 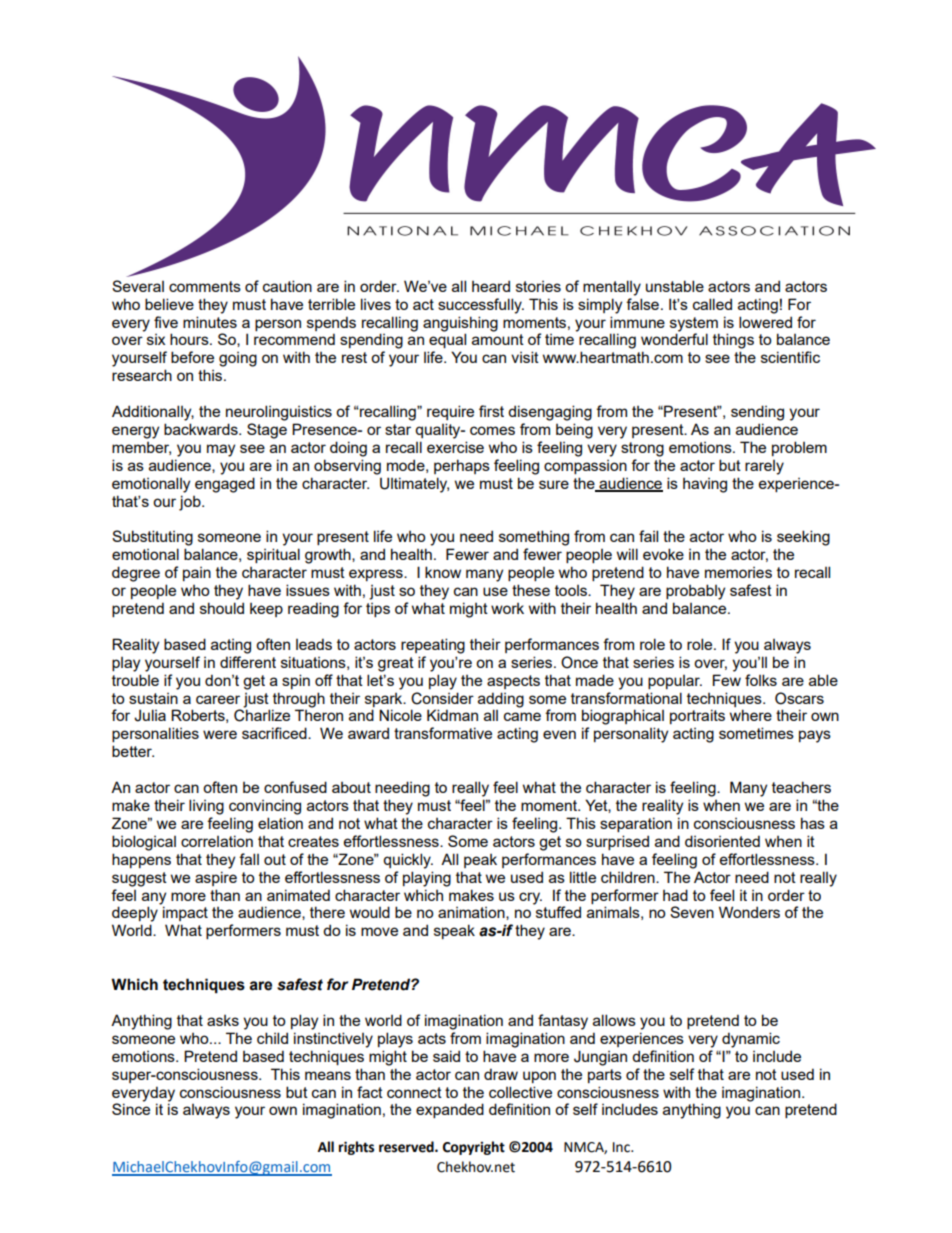 I want to click on Wonders, so click(x=749, y=912).
